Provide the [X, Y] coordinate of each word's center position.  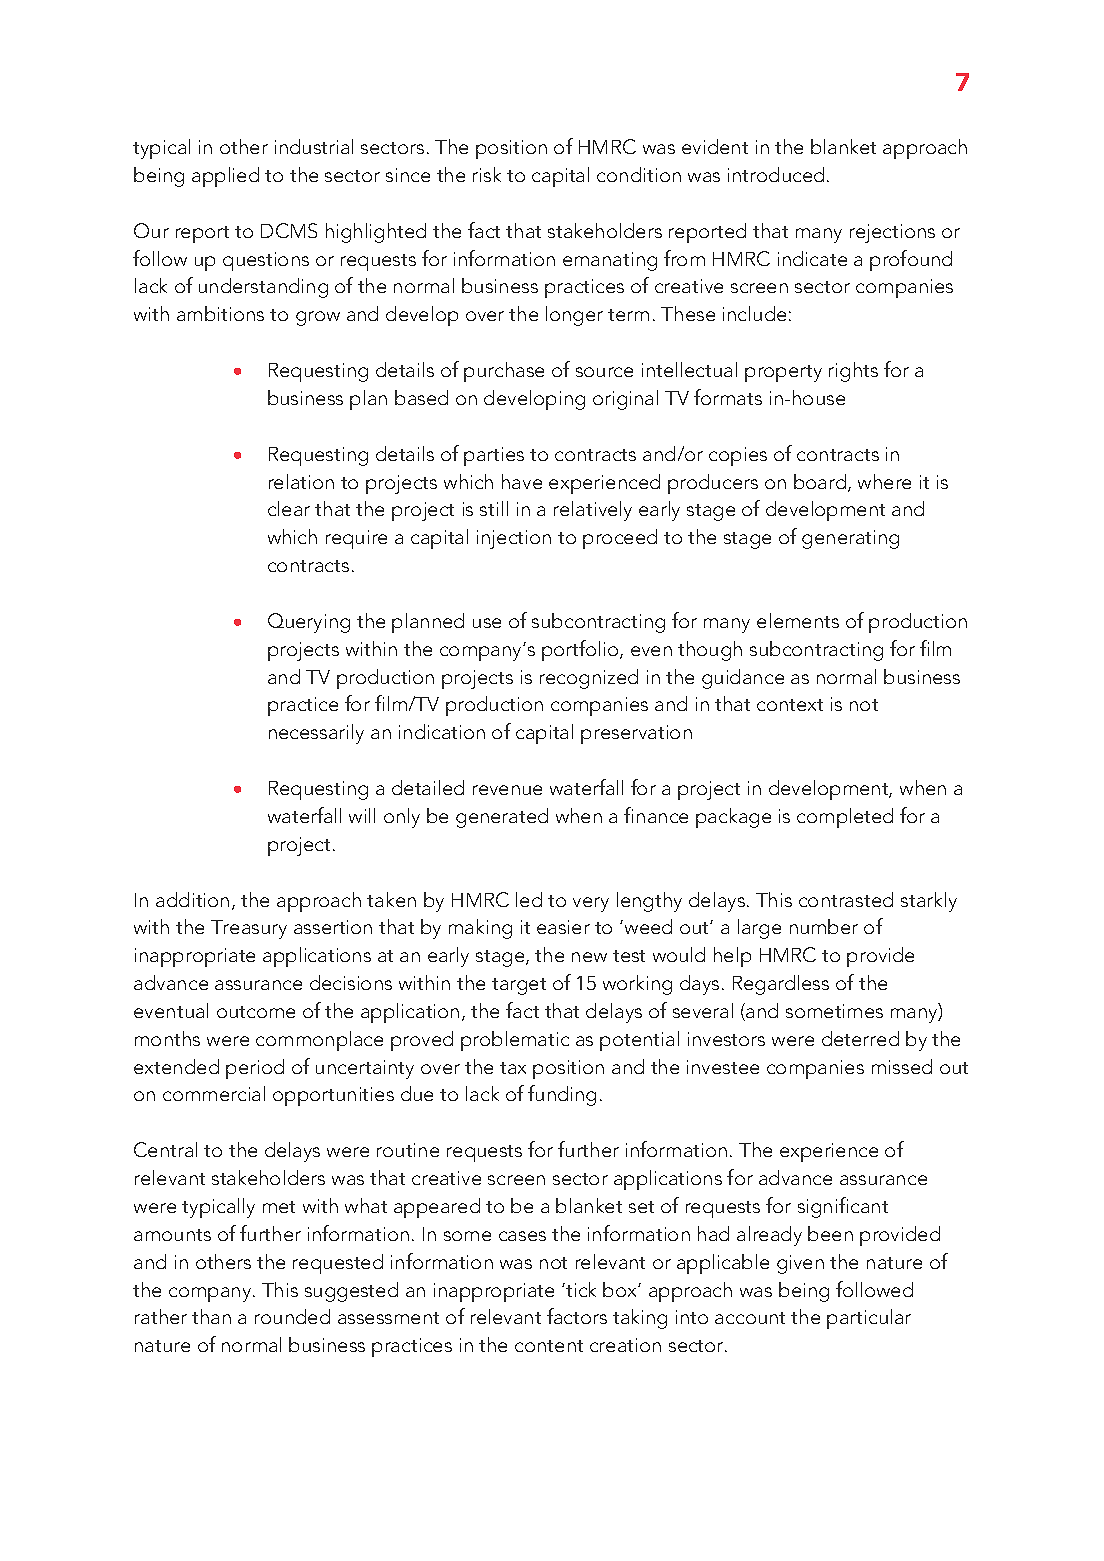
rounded [292, 1316]
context [790, 705]
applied [225, 177]
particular [869, 1319]
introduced [776, 174]
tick [580, 1289]
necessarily [316, 734]
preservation [636, 734]
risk [487, 174]
